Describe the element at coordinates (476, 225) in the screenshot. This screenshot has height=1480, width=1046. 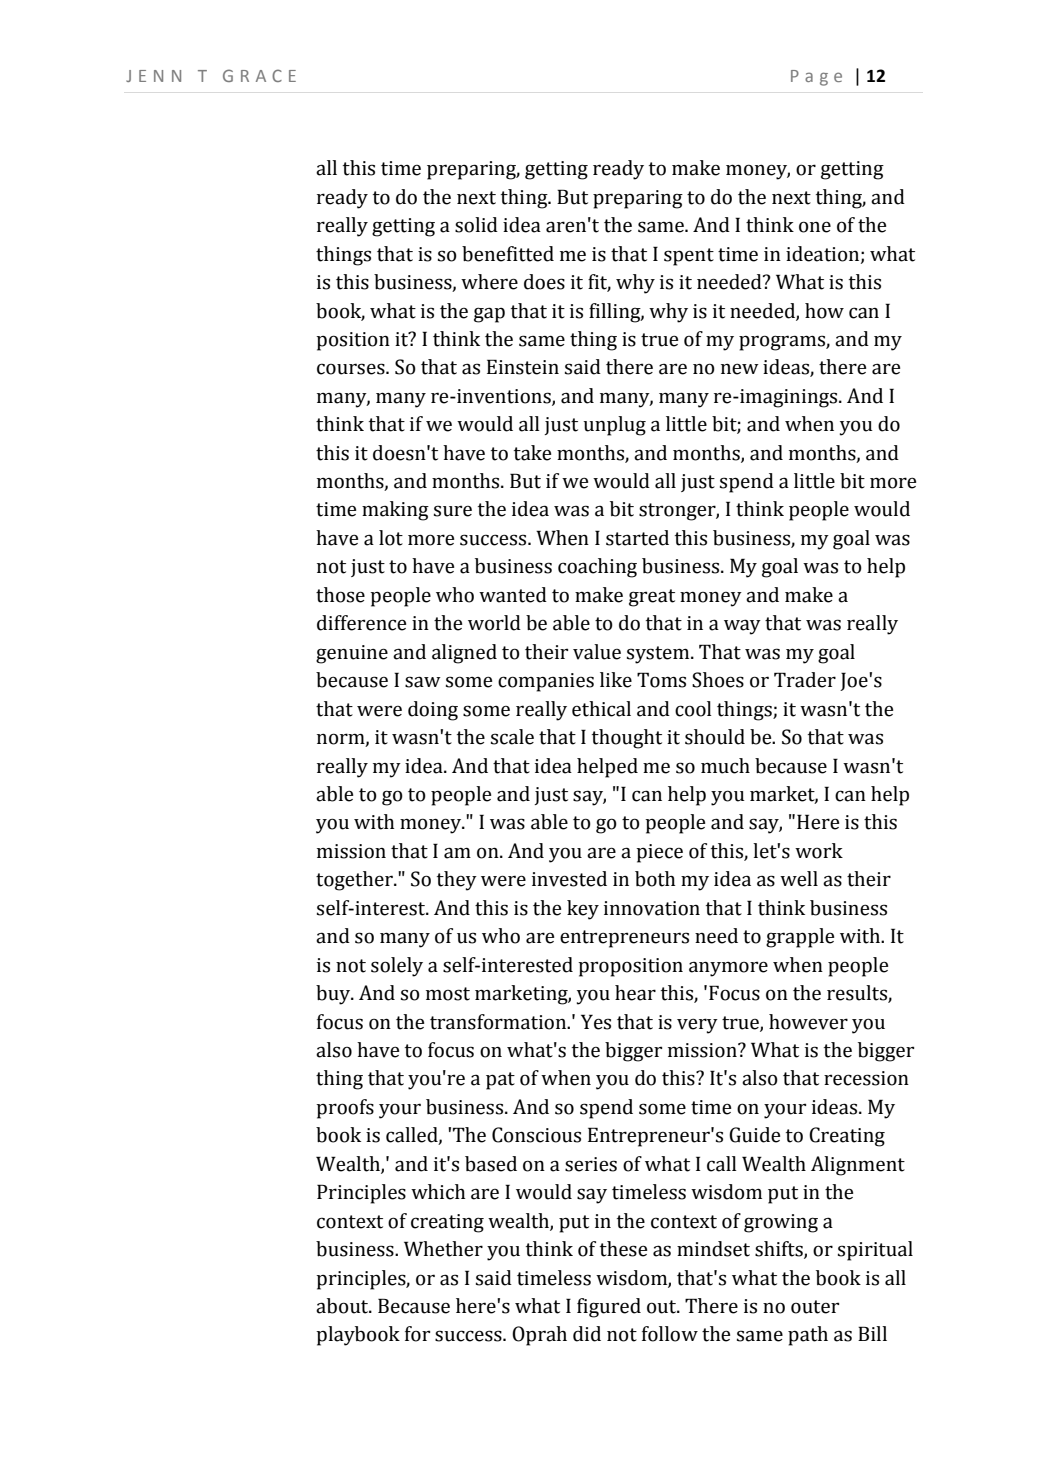
I see `solid` at that location.
